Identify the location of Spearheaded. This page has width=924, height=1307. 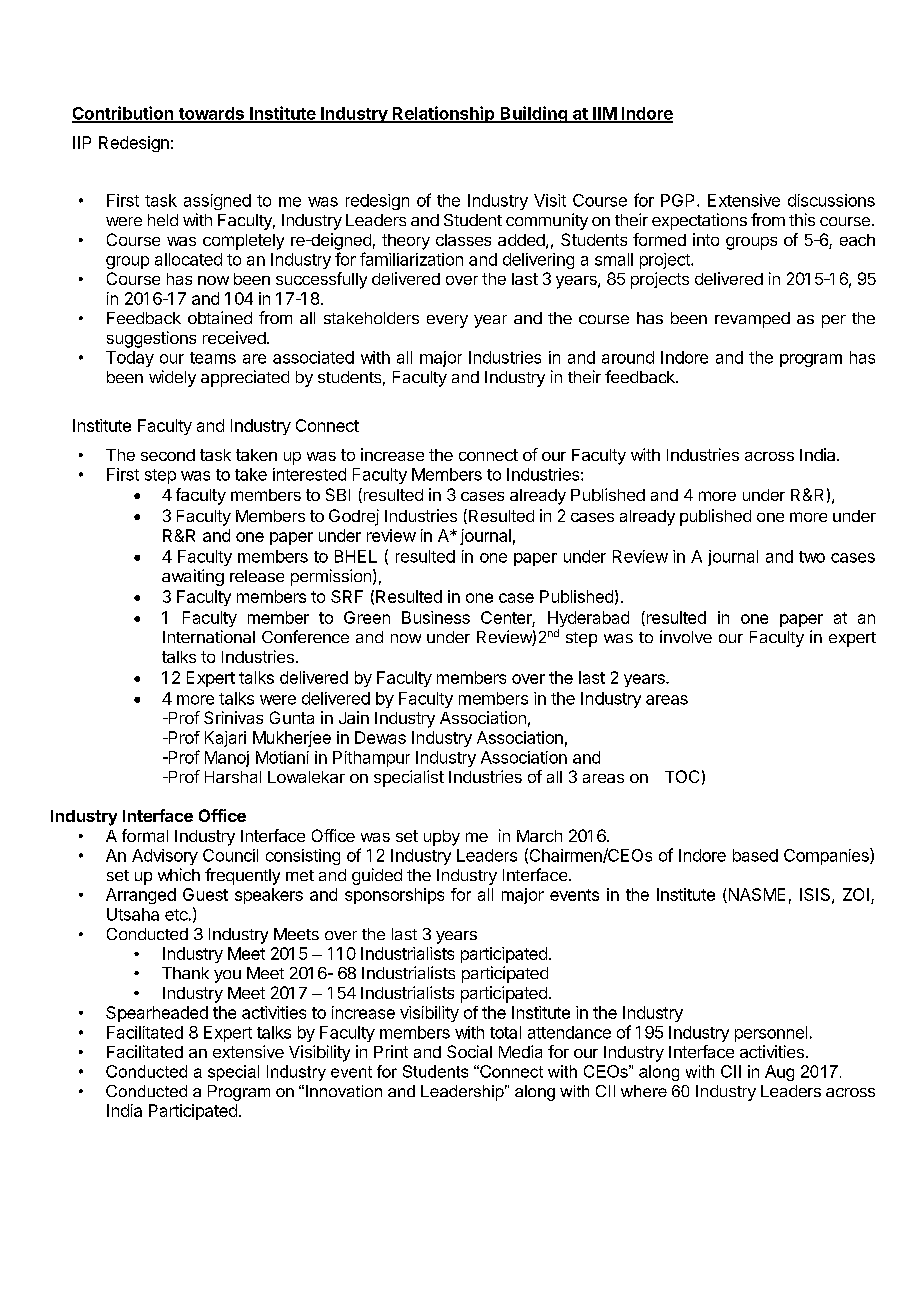
(157, 1014).
